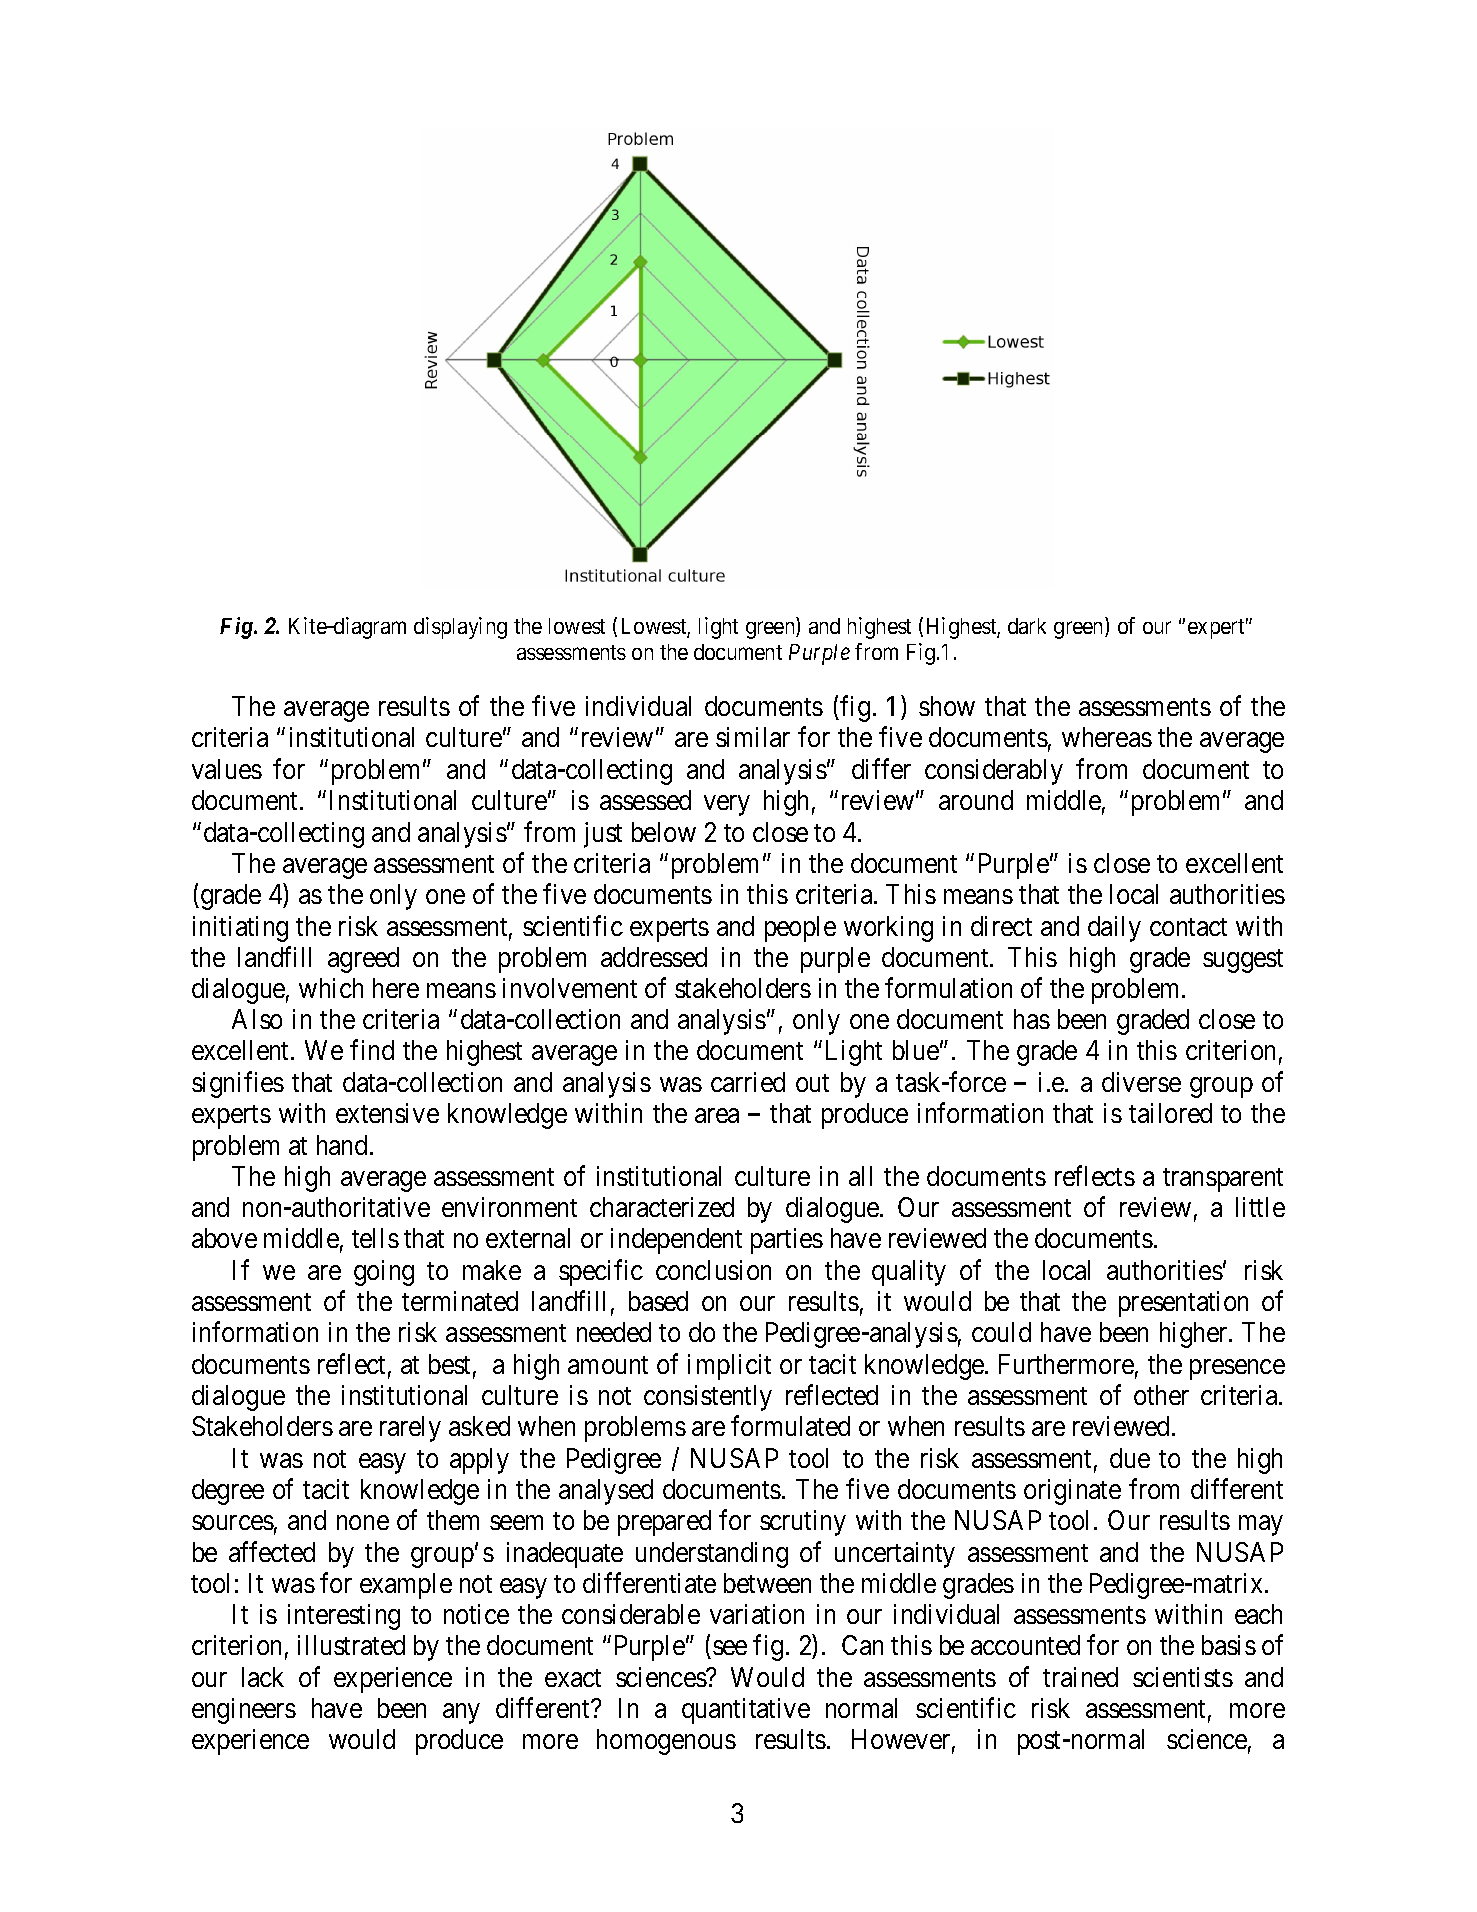  What do you see at coordinates (753, 737) in the page?
I see `similar` at bounding box center [753, 737].
